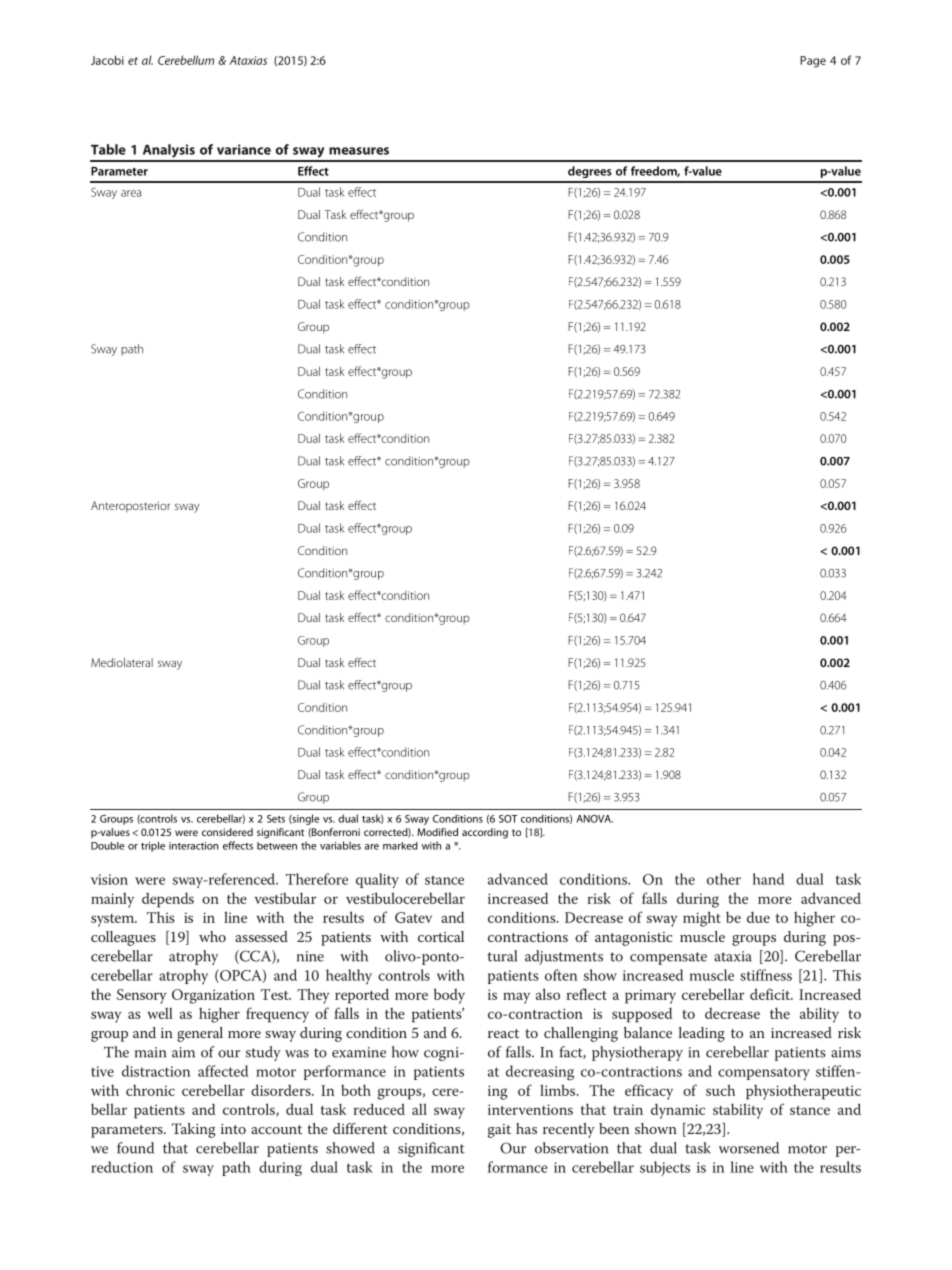 The width and height of the screenshot is (952, 1270). What do you see at coordinates (359, 151) in the screenshot?
I see `measures` at bounding box center [359, 151].
